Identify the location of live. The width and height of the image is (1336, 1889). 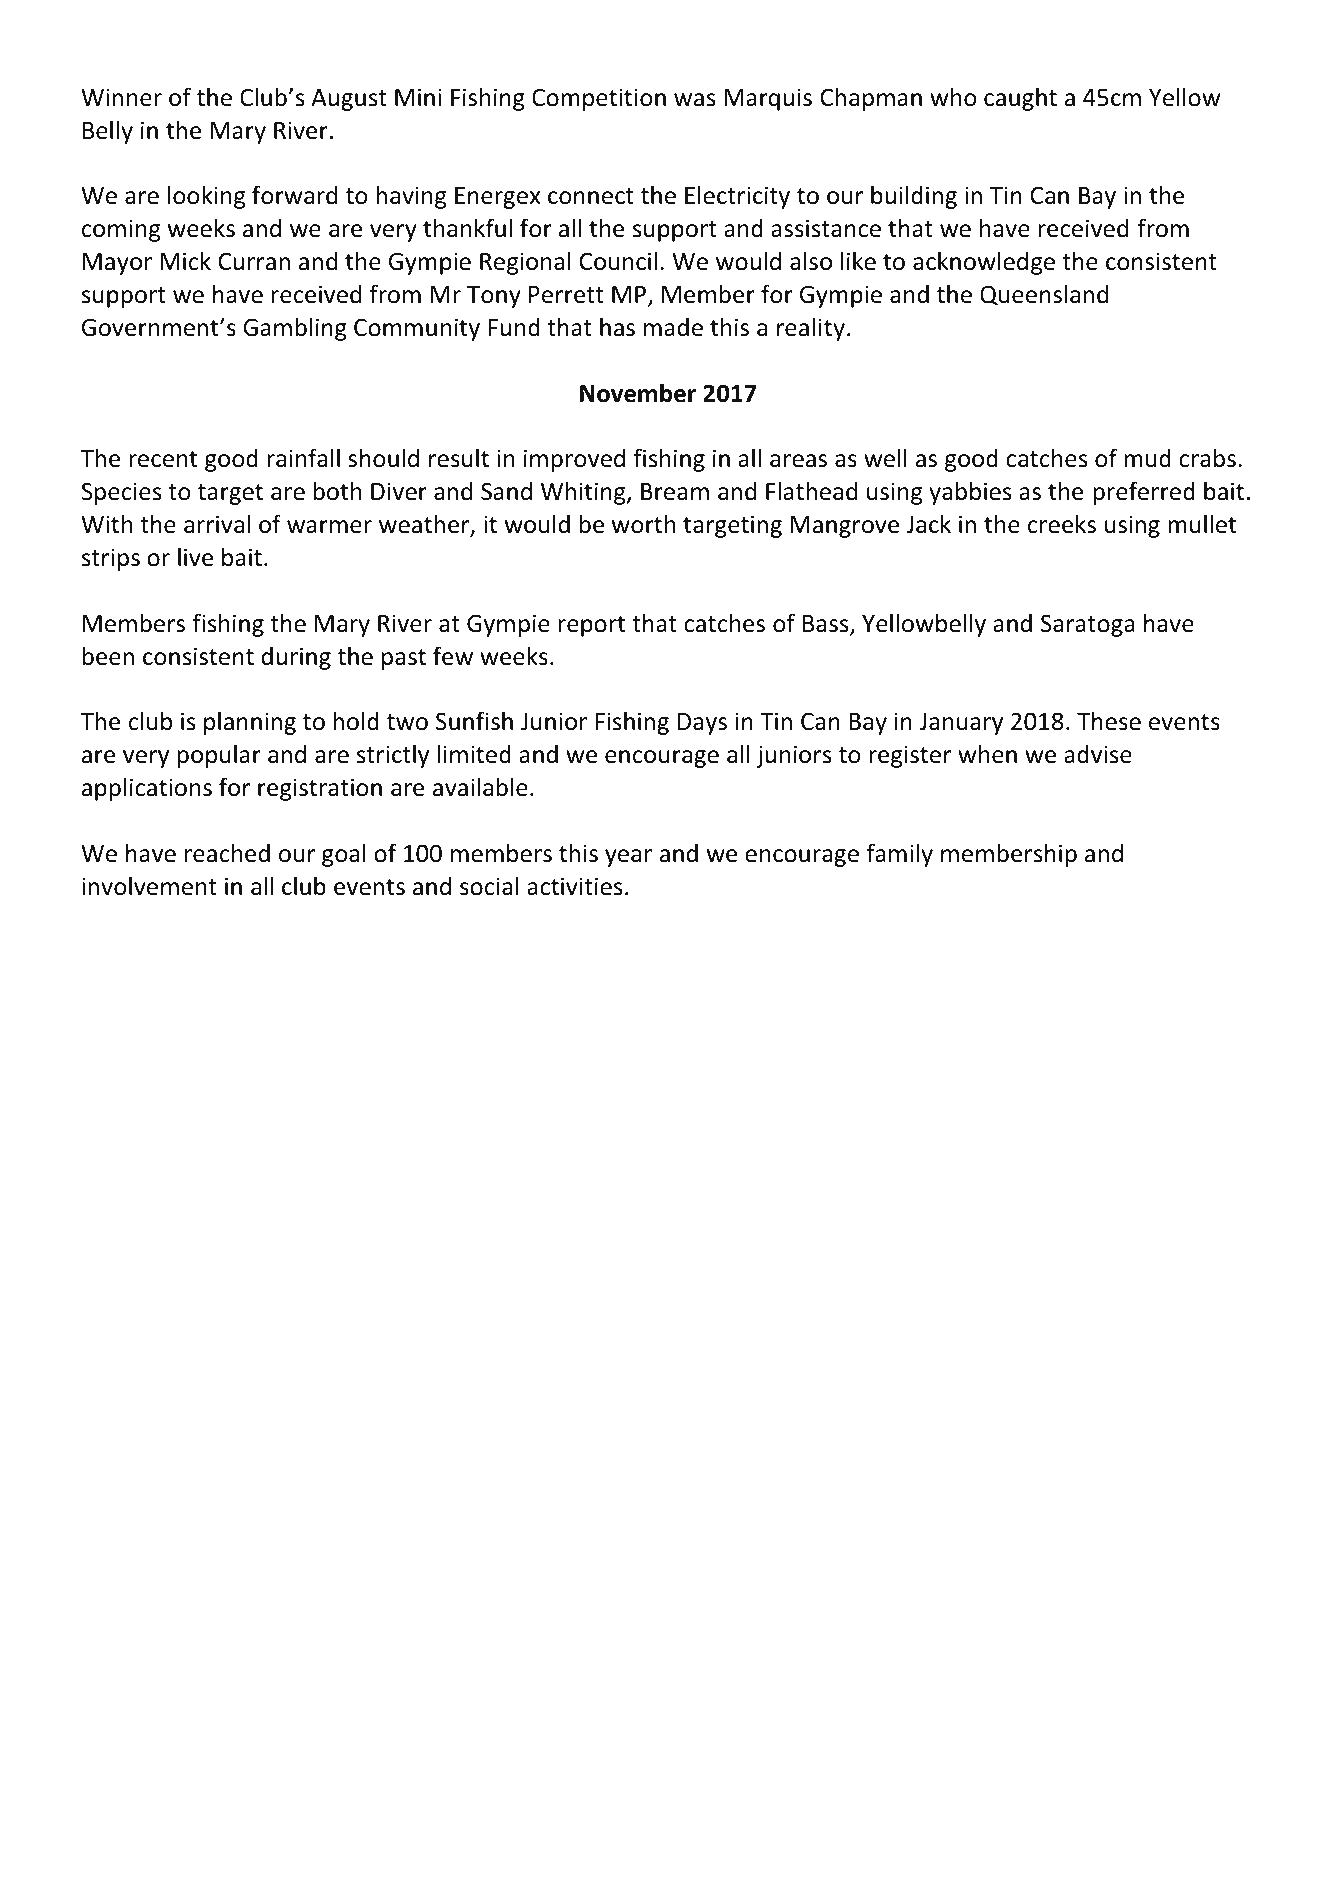
(195, 557).
